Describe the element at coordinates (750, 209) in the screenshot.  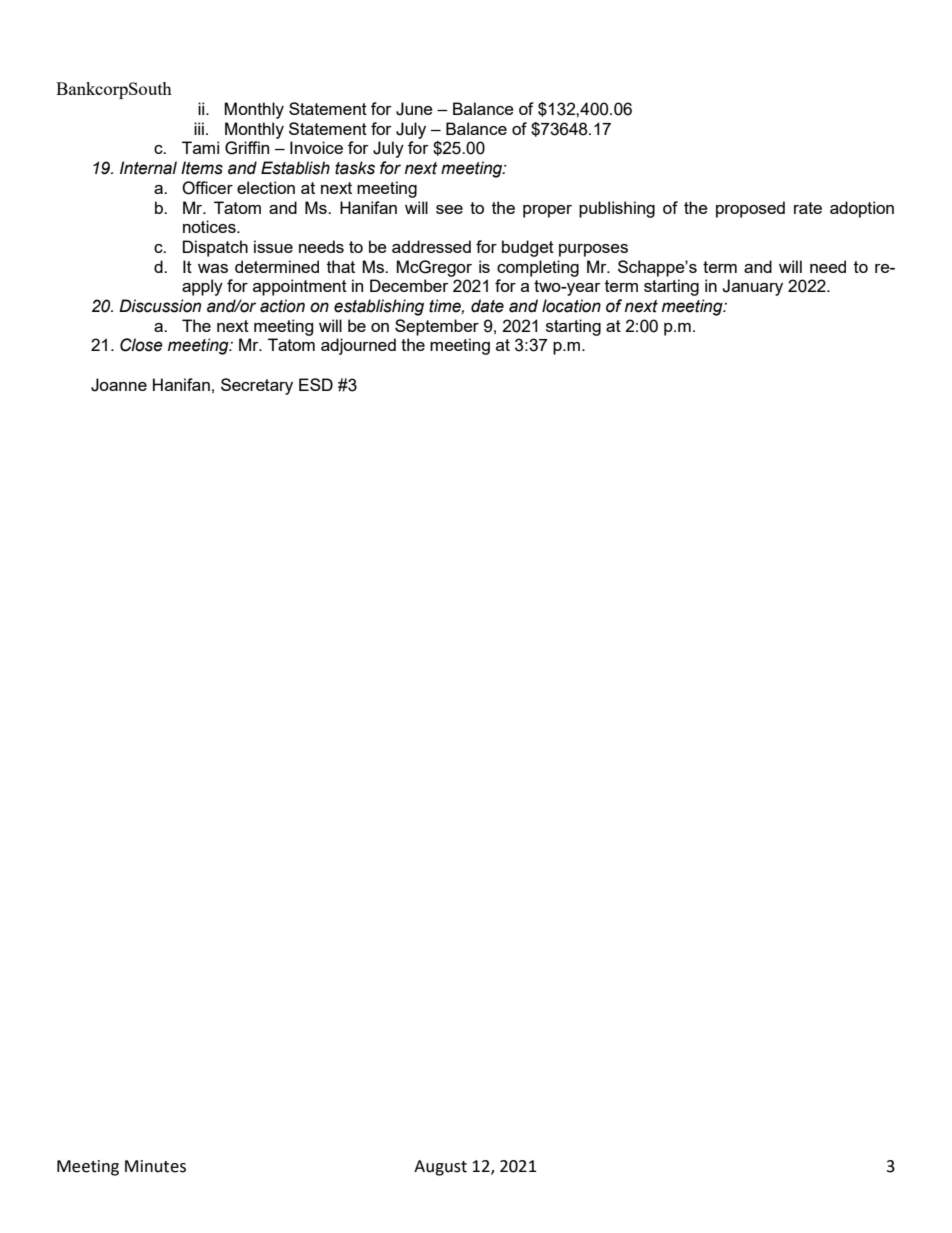
I see `proposed` at that location.
